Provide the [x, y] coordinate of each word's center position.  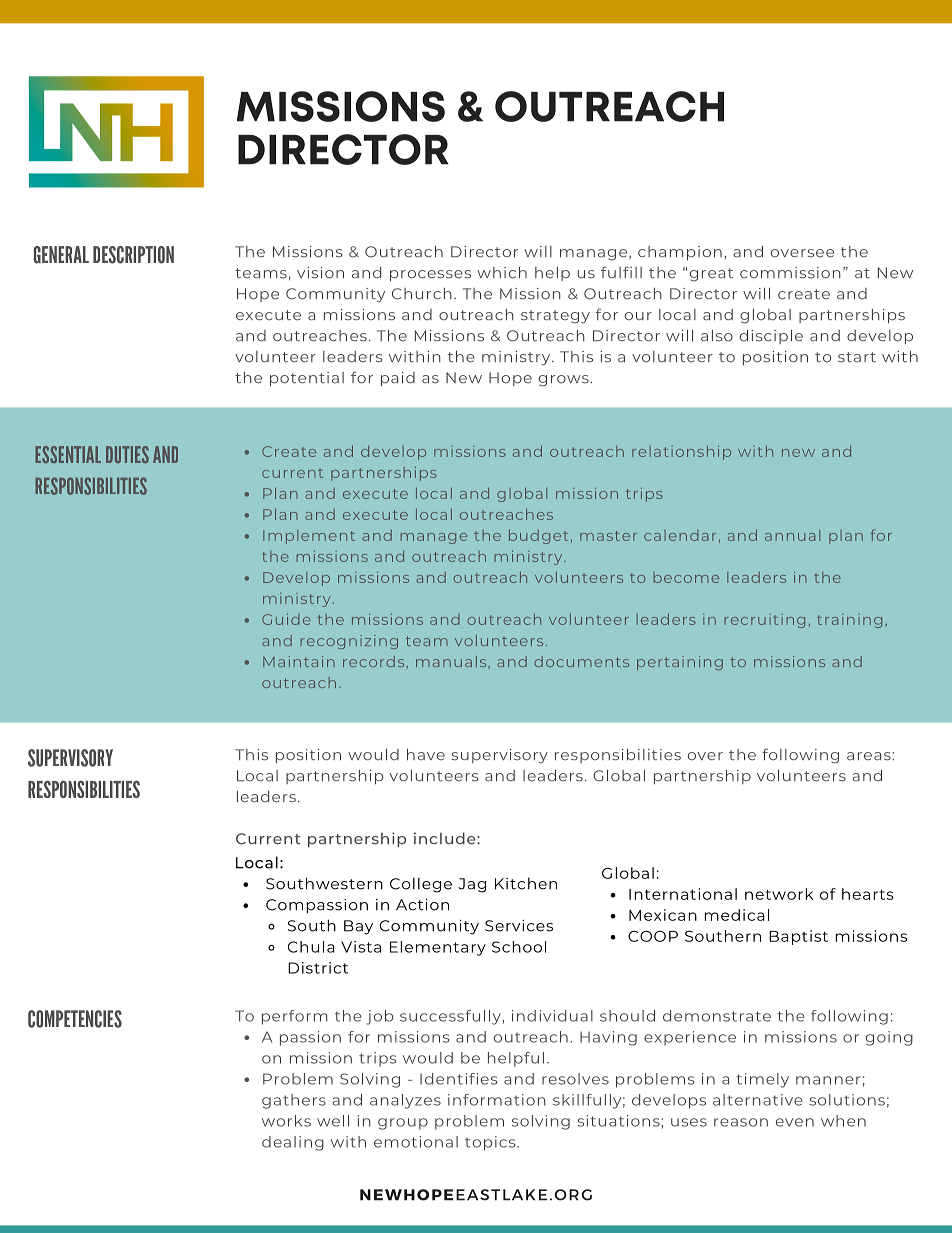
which [502, 272]
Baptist [798, 937]
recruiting [765, 621]
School [519, 947]
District [318, 968]
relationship [681, 452]
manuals [452, 661]
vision [320, 273]
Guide [286, 619]
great [711, 275]
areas [870, 756]
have [426, 754]
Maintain [299, 661]
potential [307, 379]
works [286, 1121]
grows [565, 381]
